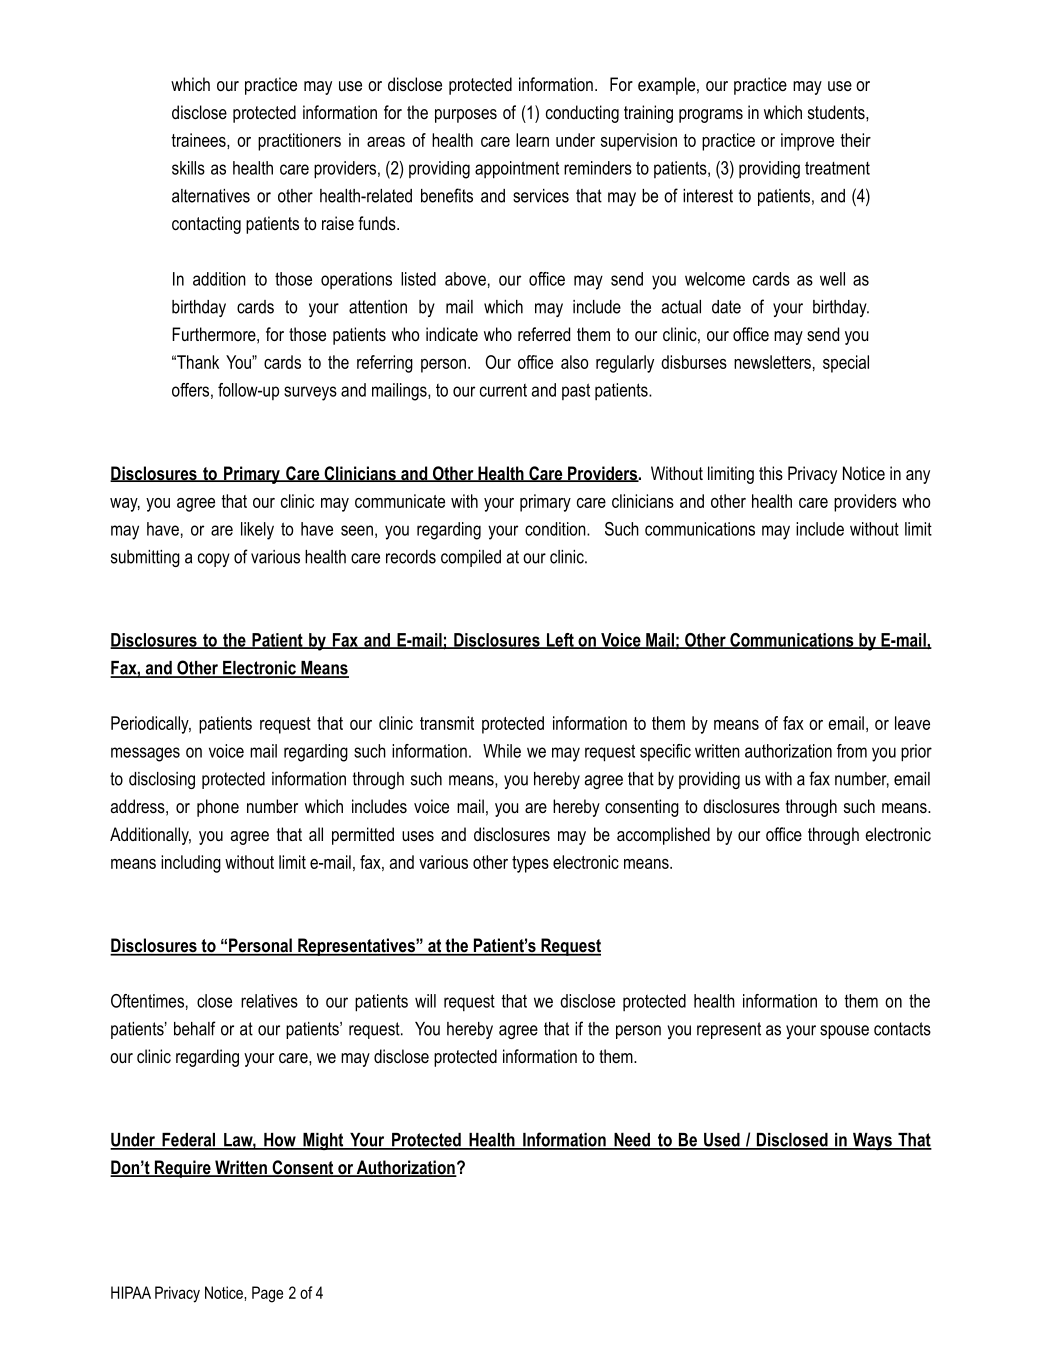 The width and height of the document is (1042, 1349). Describe the element at coordinates (807, 142) in the document. I see `improve` at that location.
